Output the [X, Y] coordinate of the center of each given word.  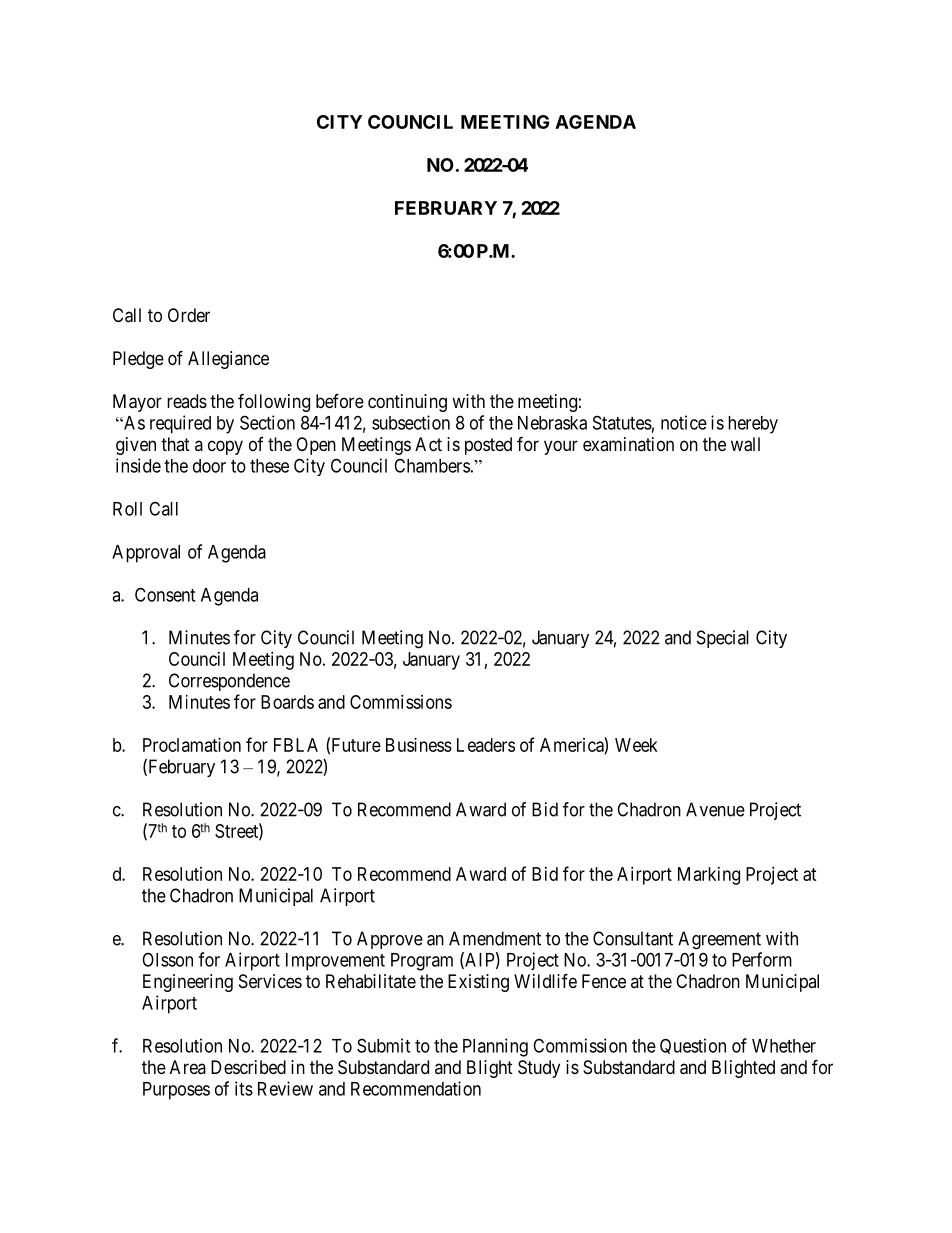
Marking [709, 876]
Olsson [167, 960]
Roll [127, 509]
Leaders [486, 745]
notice [684, 422]
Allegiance [228, 360]
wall [745, 444]
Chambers [432, 465]
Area [188, 1067]
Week [636, 745]
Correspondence [229, 682]
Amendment [495, 938]
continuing [407, 403]
